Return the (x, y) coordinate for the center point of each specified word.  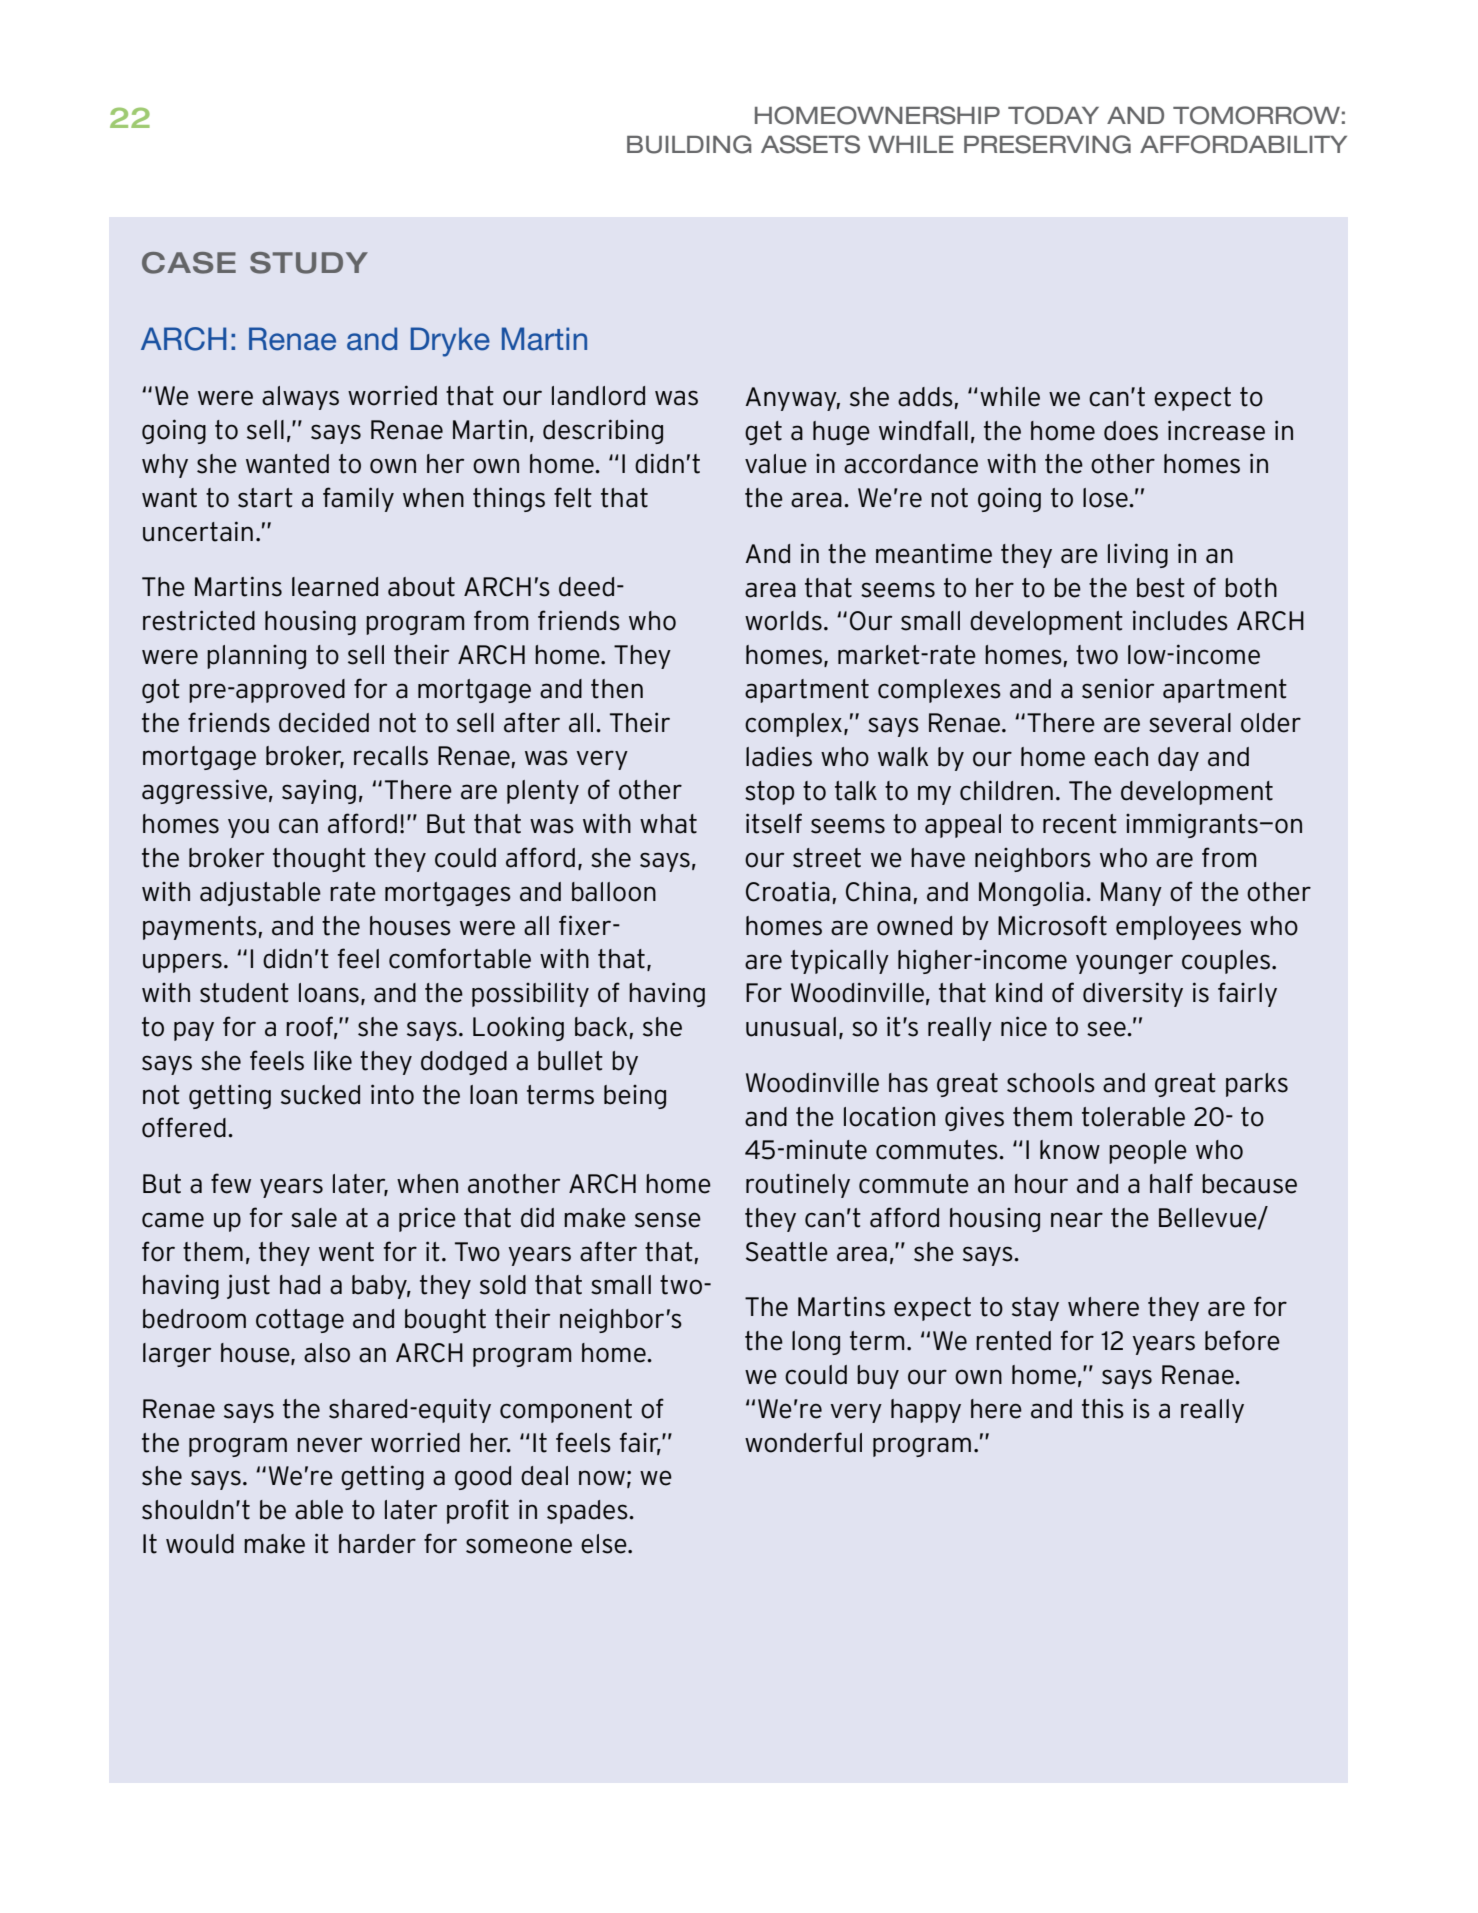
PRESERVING (1047, 144)
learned (335, 587)
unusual (791, 1027)
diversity (1133, 994)
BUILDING (689, 144)
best (1161, 588)
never (329, 1445)
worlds (783, 621)
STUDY (309, 263)
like (333, 1060)
